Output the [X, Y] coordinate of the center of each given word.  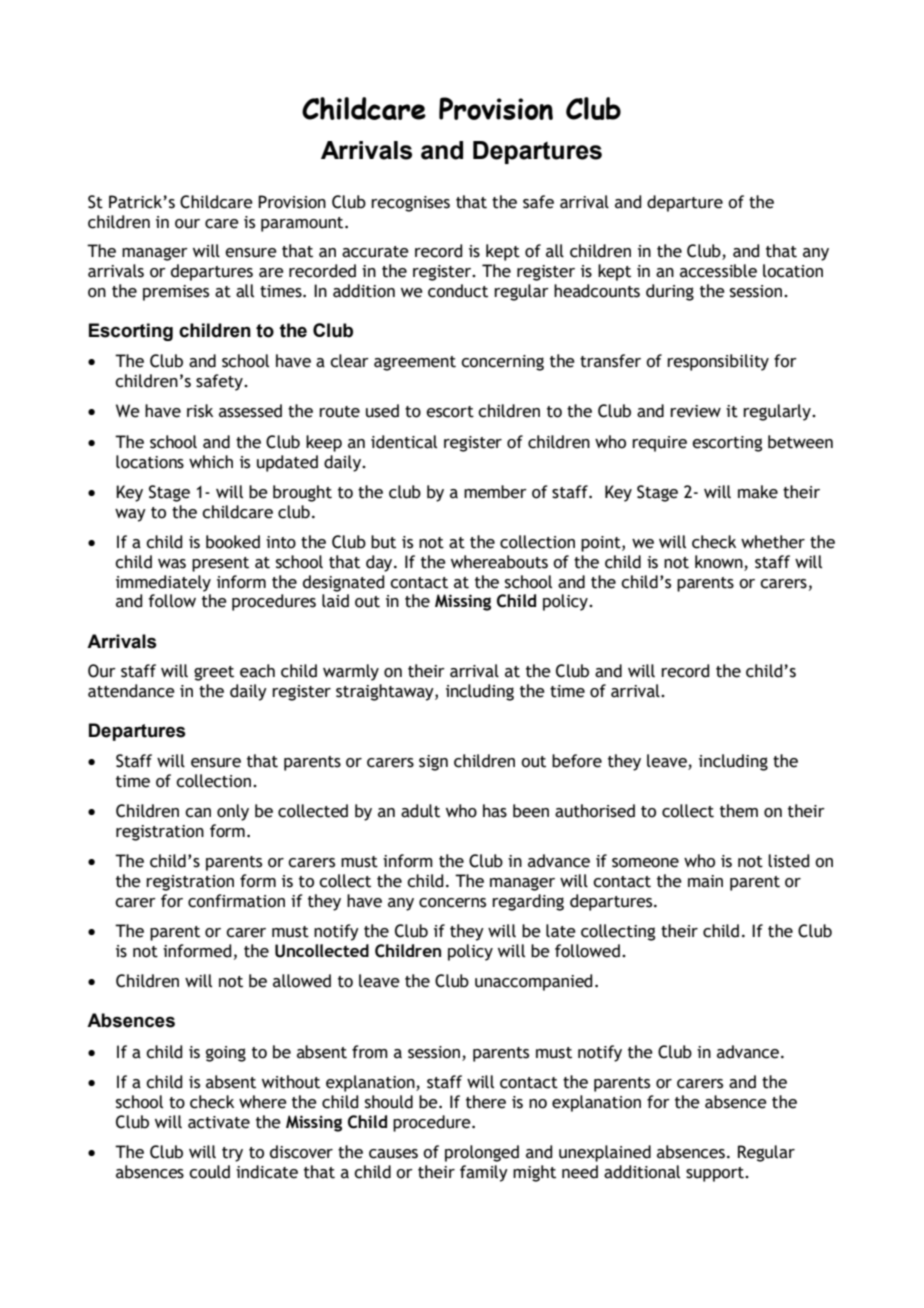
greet [214, 673]
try [232, 1154]
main [705, 881]
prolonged [482, 1153]
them [739, 811]
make [758, 492]
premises [176, 293]
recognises [410, 204]
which [211, 462]
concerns [452, 903]
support [716, 1174]
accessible [718, 271]
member [495, 492]
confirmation [236, 901]
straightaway [386, 692]
